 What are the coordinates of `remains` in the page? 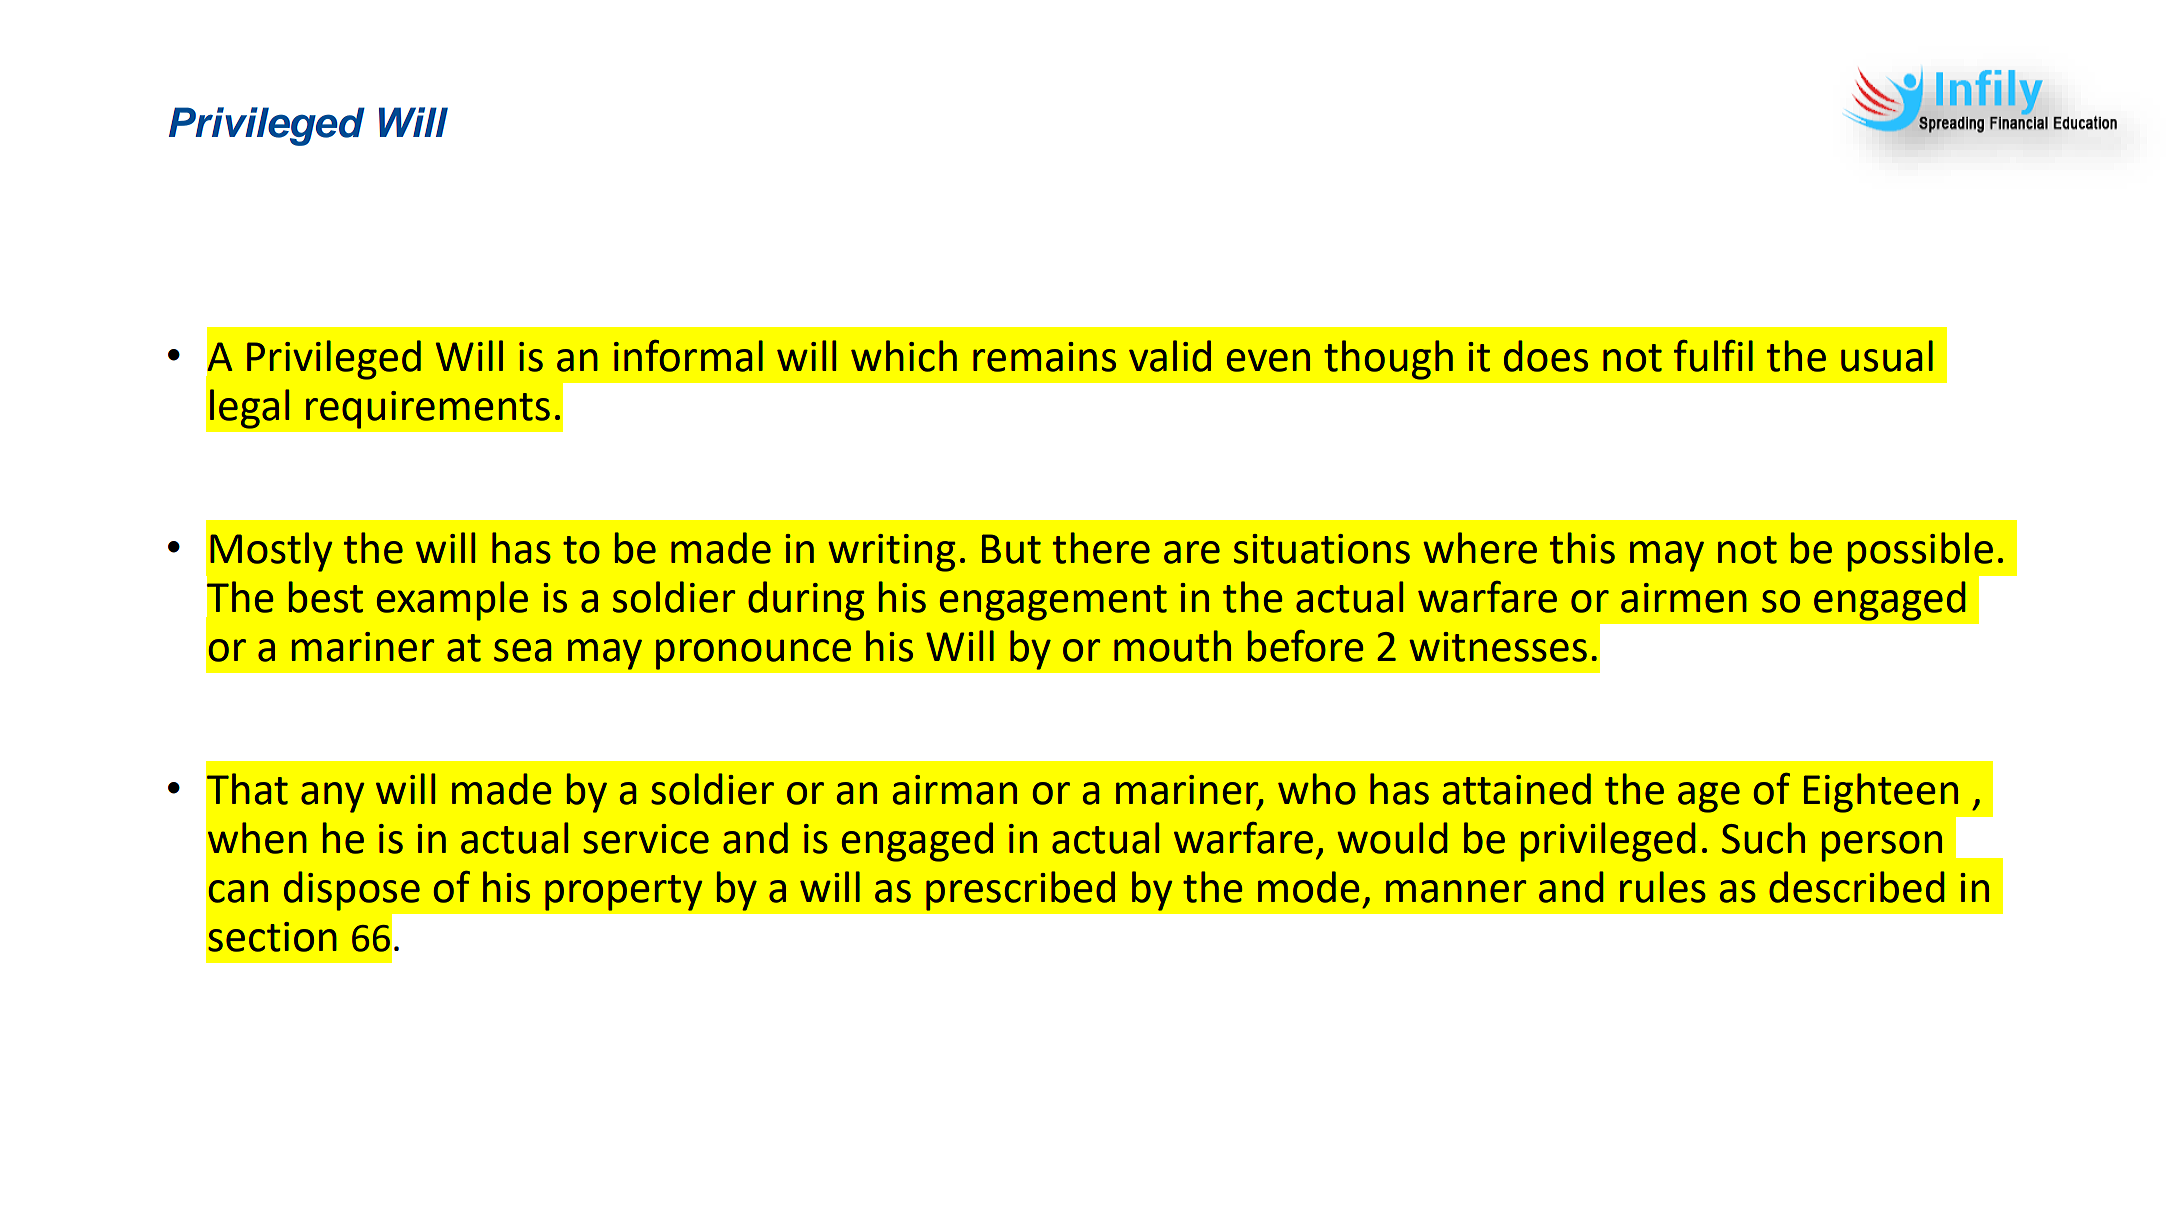 It's located at (1044, 357).
